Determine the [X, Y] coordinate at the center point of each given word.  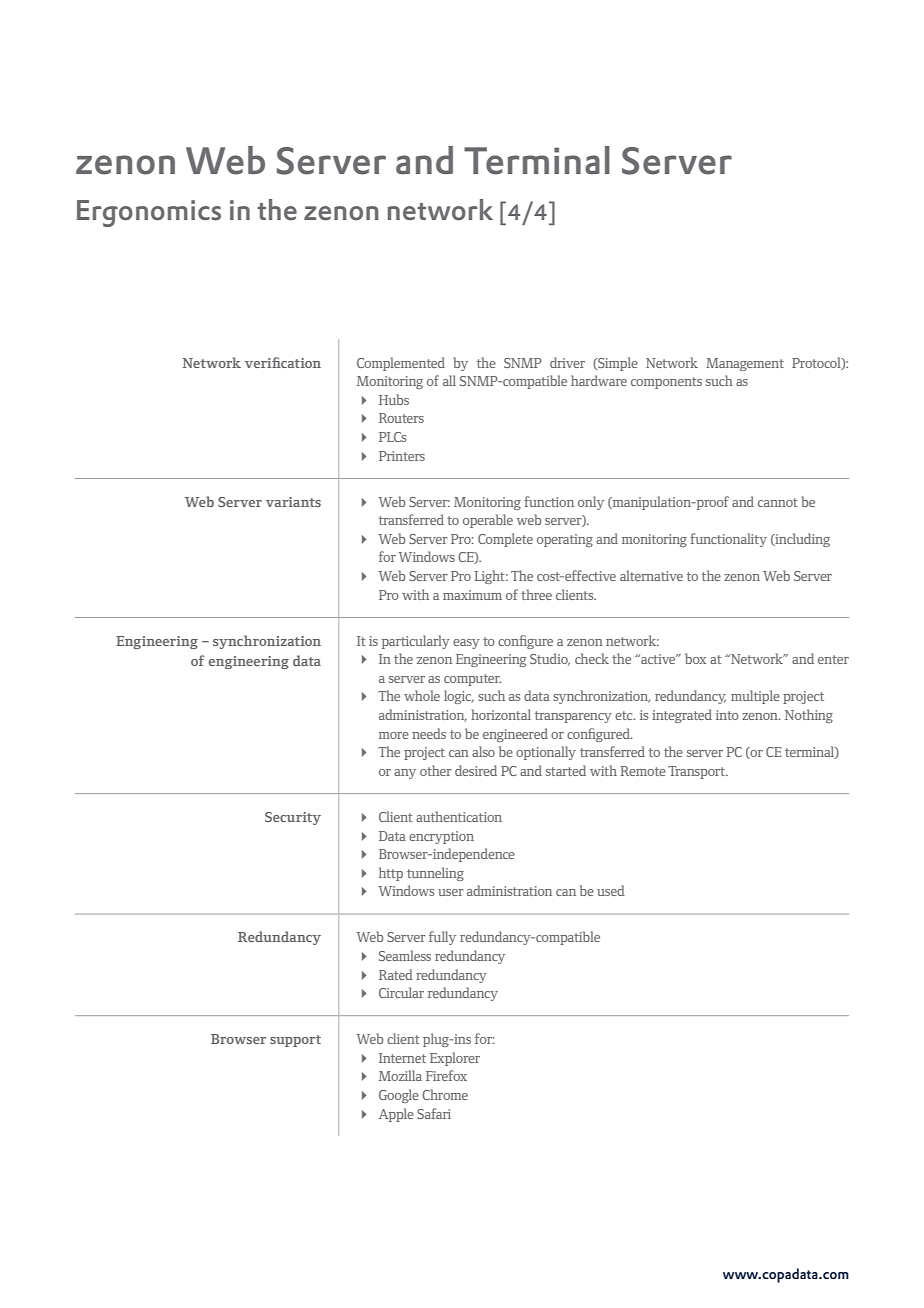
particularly [416, 642]
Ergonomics [149, 213]
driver [567, 362]
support [295, 1041]
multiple [755, 697]
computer [472, 680]
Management [745, 364]
